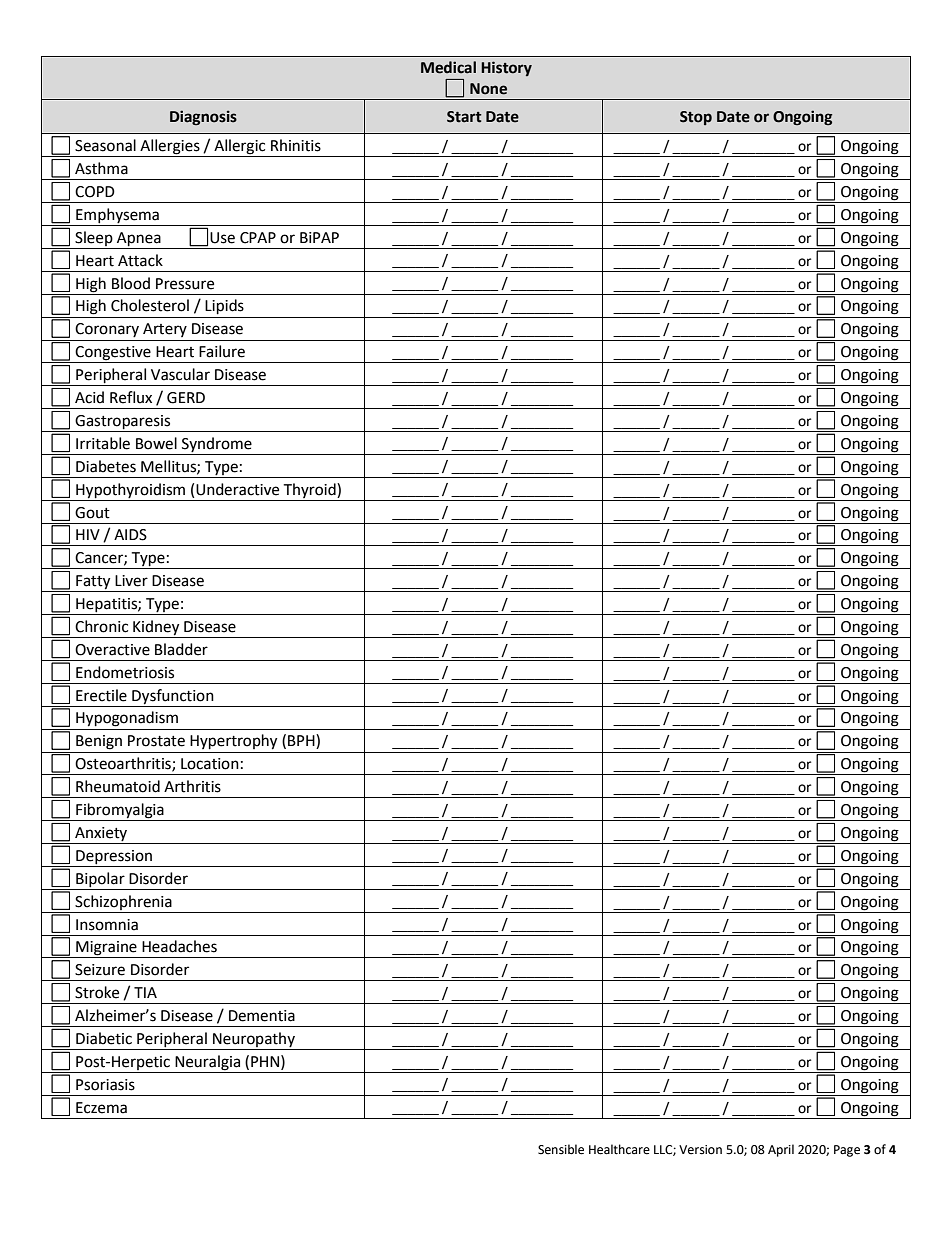  I want to click on Start, so click(464, 117).
